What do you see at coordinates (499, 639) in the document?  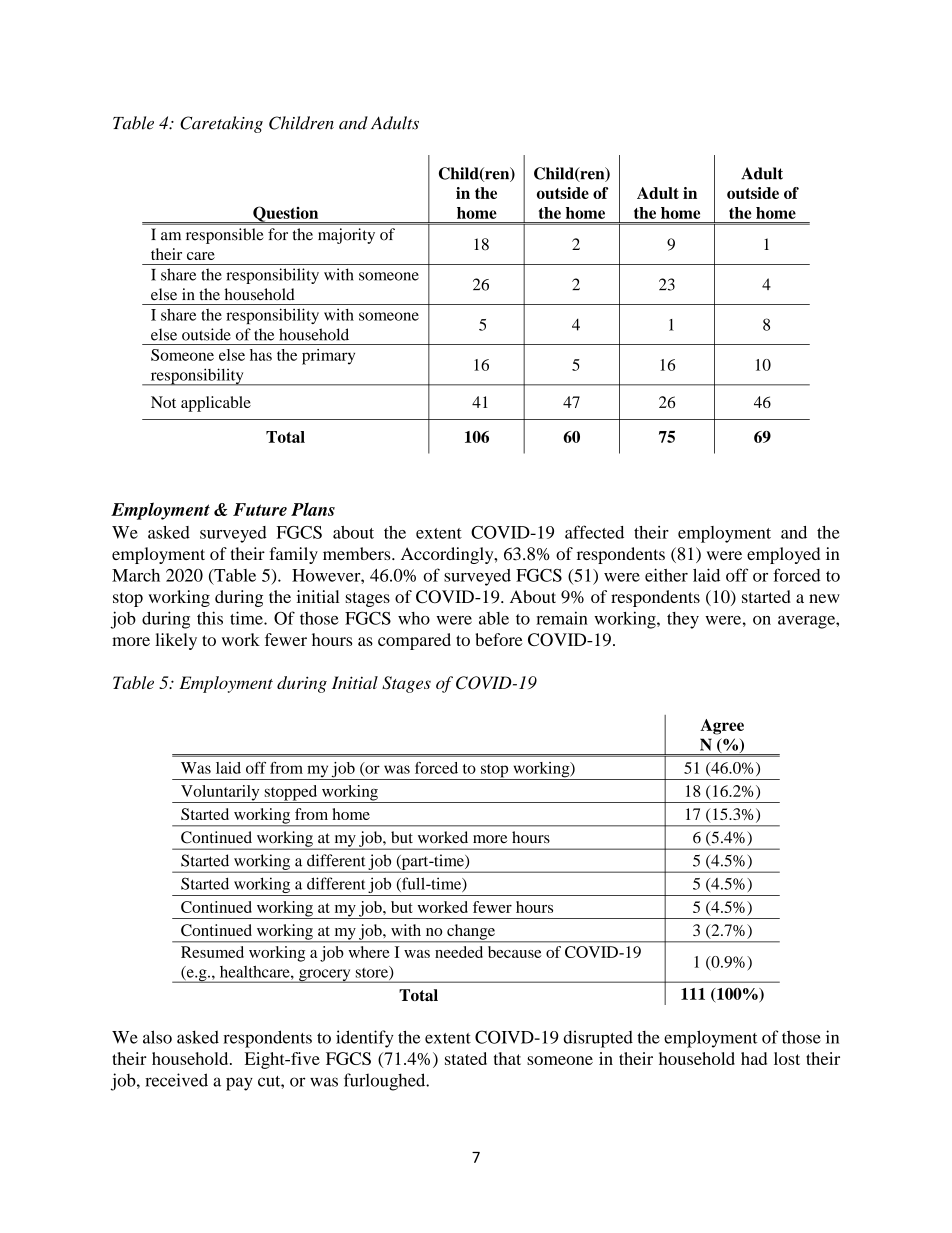 I see `before` at bounding box center [499, 639].
